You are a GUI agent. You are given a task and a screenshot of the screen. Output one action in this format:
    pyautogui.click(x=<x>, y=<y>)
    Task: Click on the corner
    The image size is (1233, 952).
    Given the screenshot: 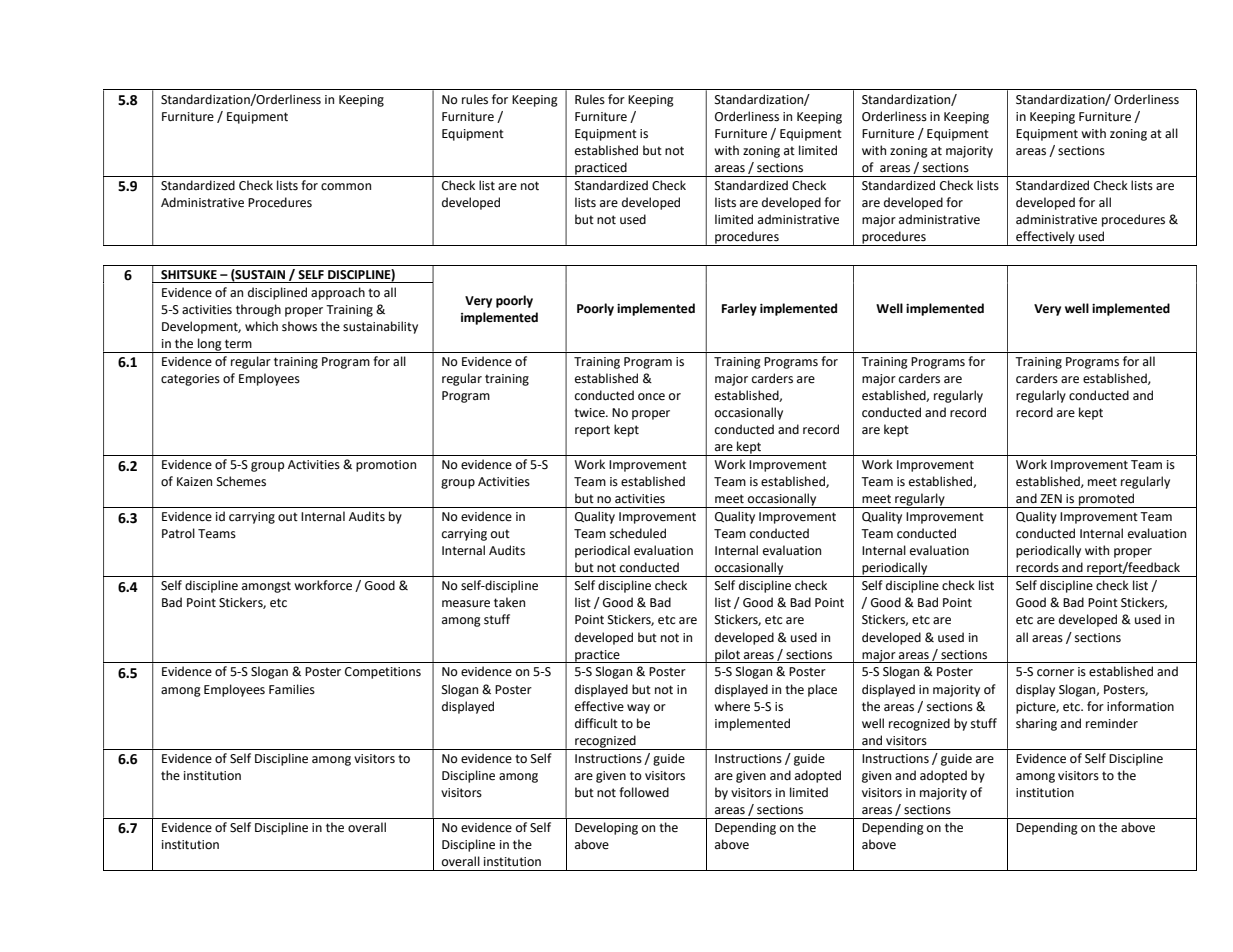 What is the action you would take?
    pyautogui.click(x=1055, y=673)
